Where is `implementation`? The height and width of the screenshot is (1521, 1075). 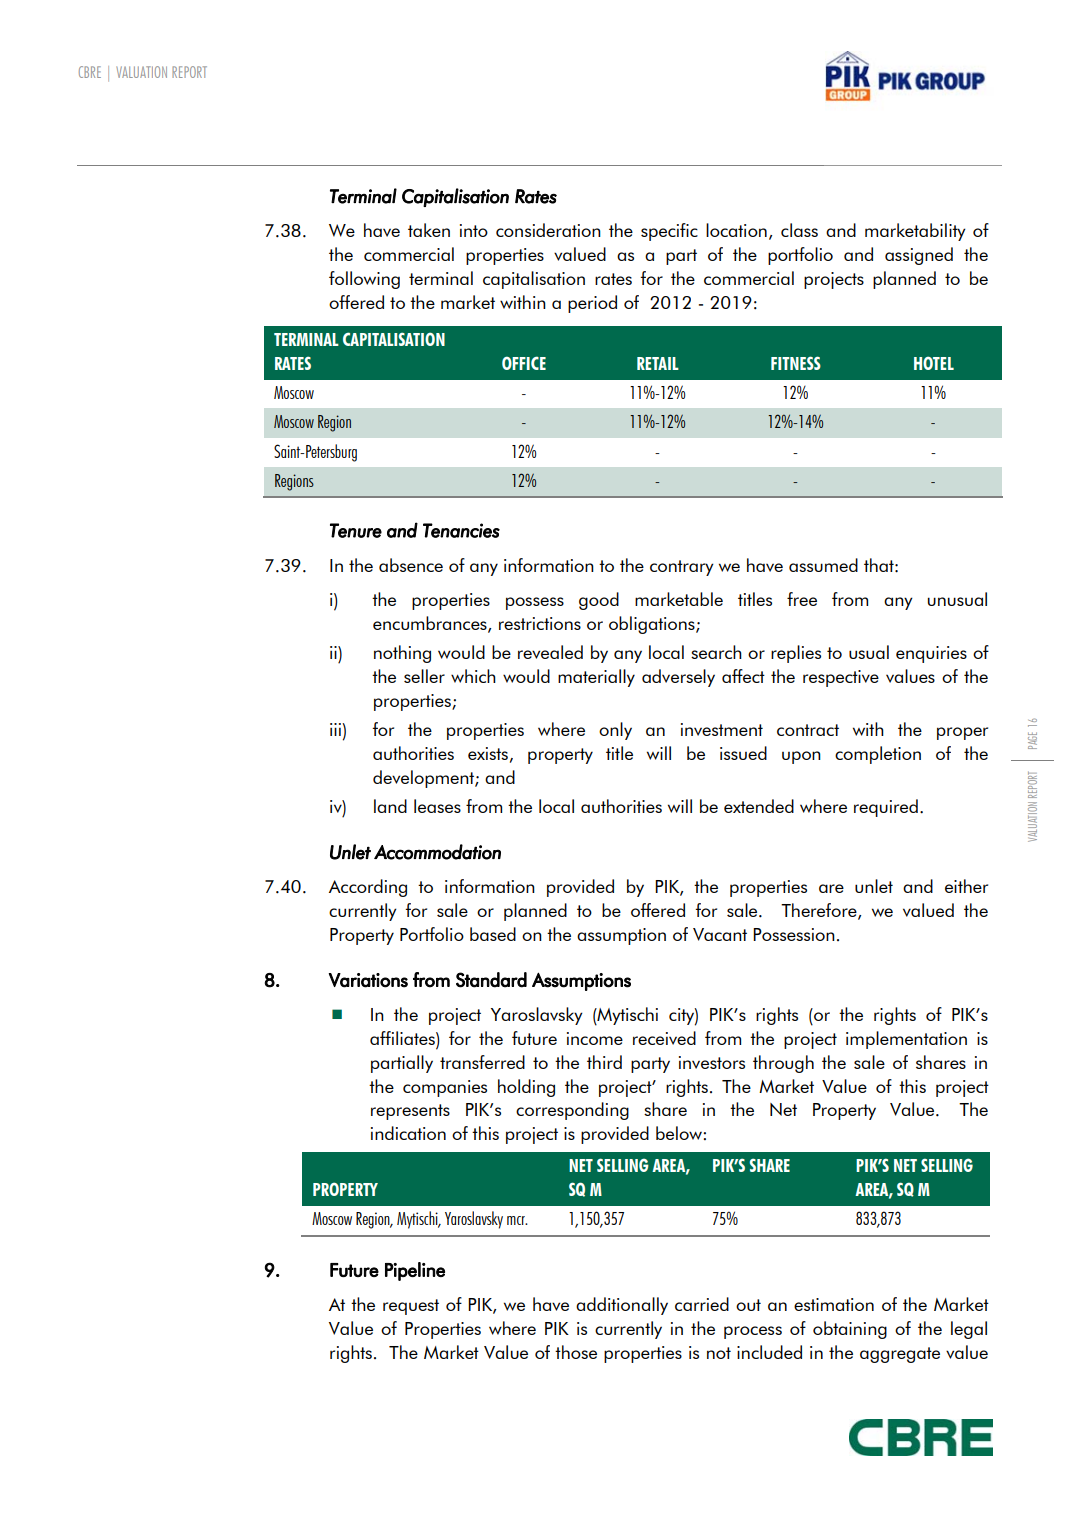 implementation is located at coordinates (906, 1040).
